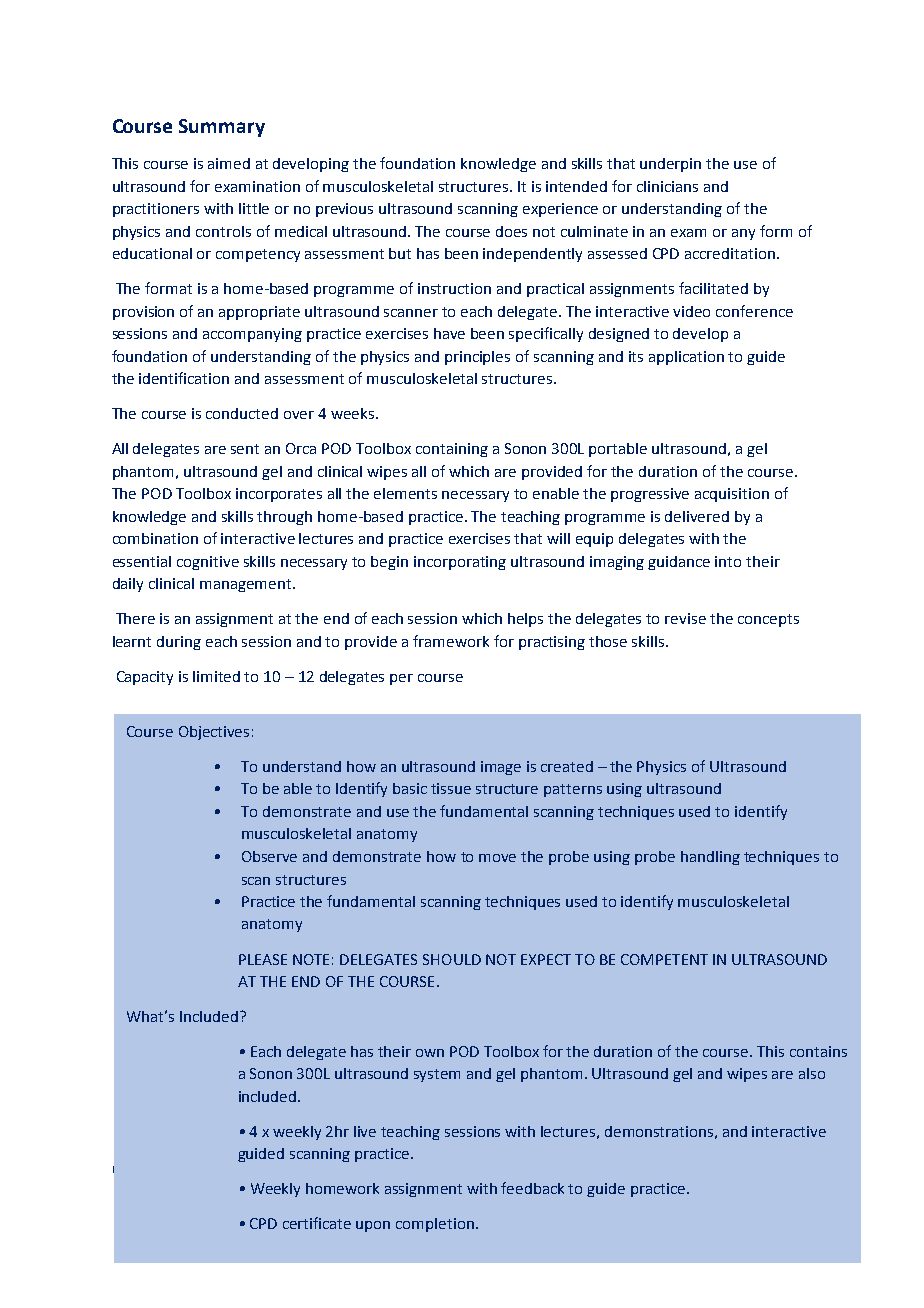 This page has height=1308, width=924. I want to click on underpin, so click(670, 165).
